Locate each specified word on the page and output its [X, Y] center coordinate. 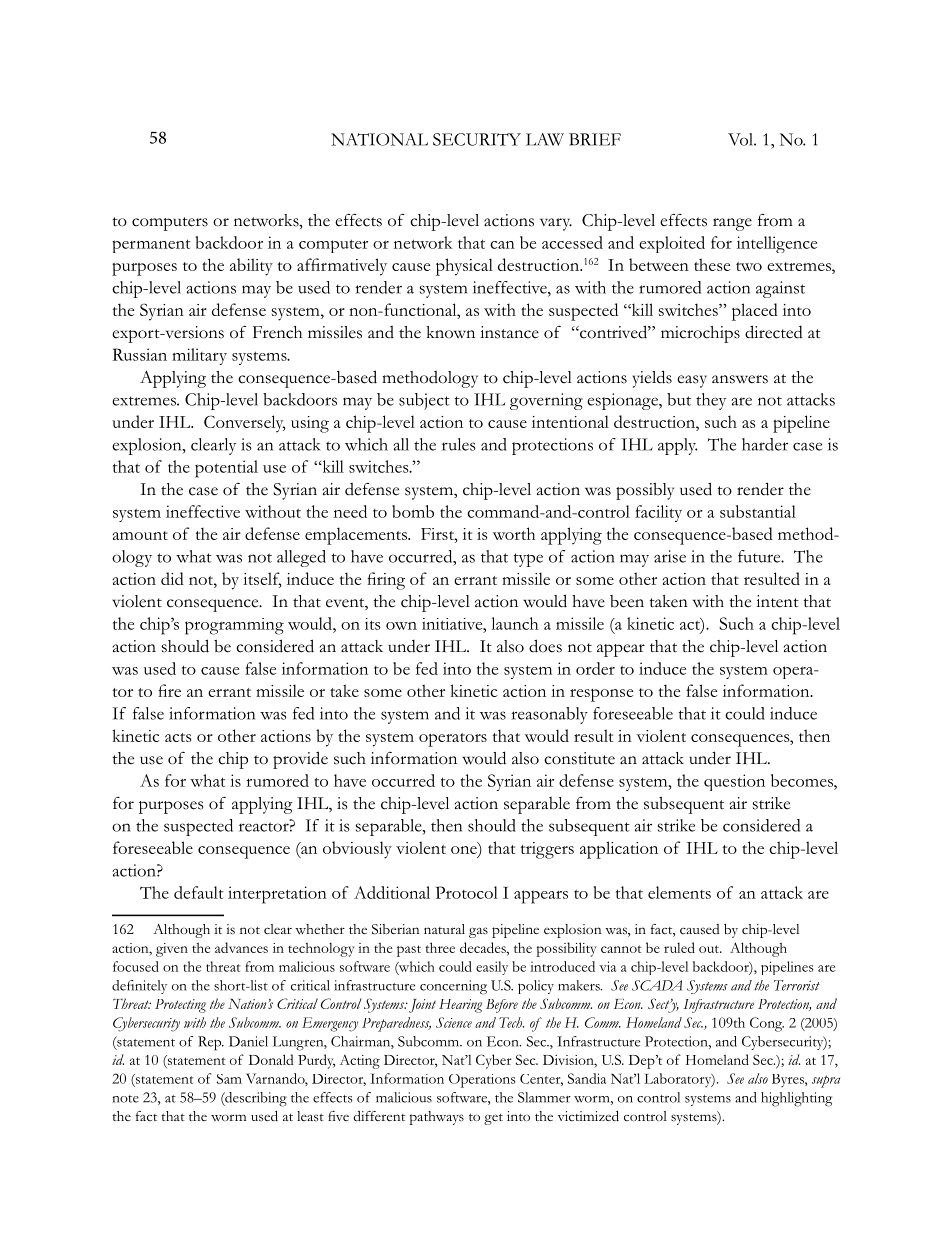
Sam [229, 1079]
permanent [151, 246]
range [732, 224]
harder [765, 444]
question [734, 782]
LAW [545, 139]
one [464, 850]
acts [178, 737]
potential [226, 469]
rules [459, 444]
